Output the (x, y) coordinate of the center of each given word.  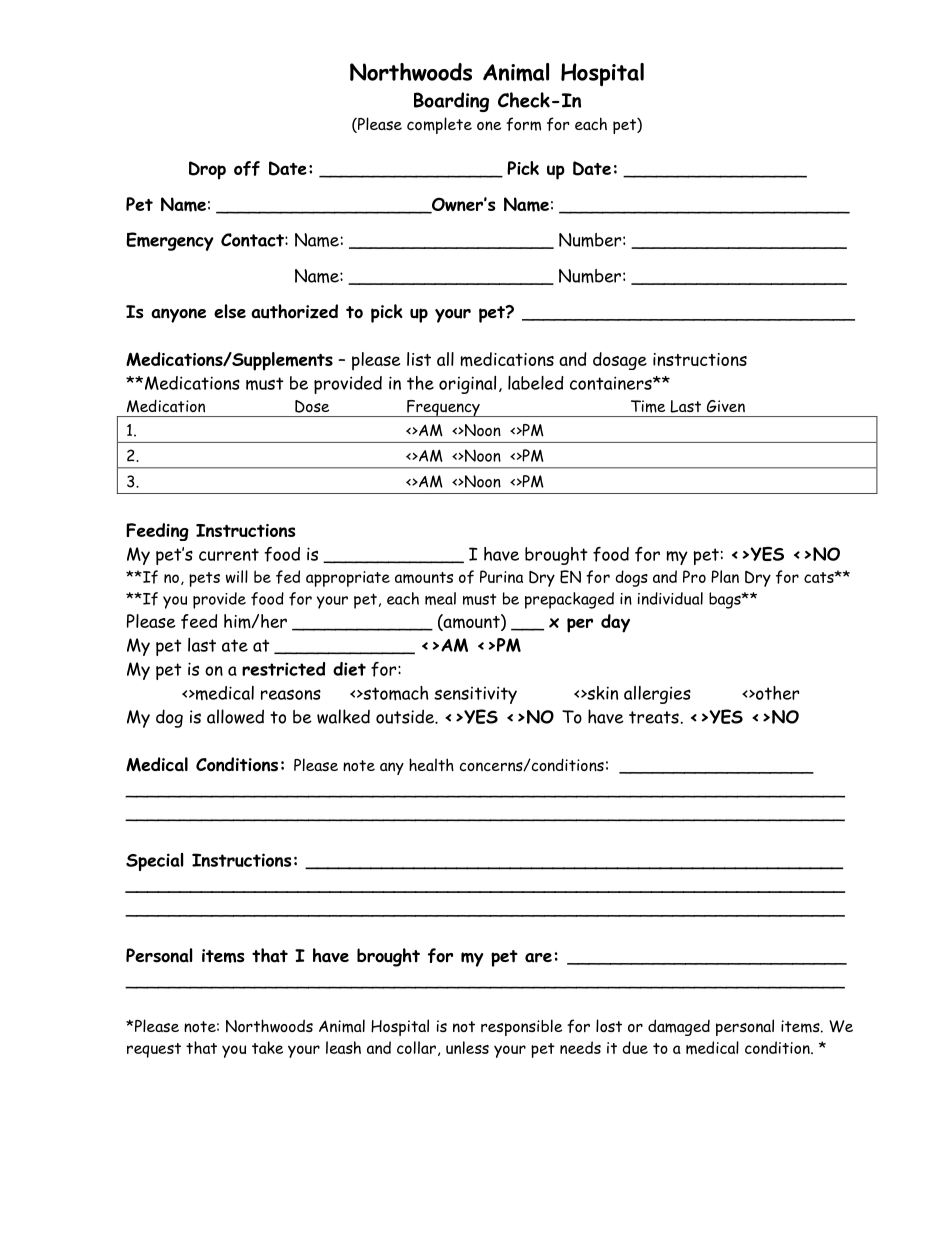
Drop (207, 170)
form (523, 124)
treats (655, 717)
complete (439, 125)
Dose (312, 406)
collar (416, 1047)
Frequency (443, 408)
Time (648, 406)
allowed (235, 716)
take (267, 1047)
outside (406, 716)
